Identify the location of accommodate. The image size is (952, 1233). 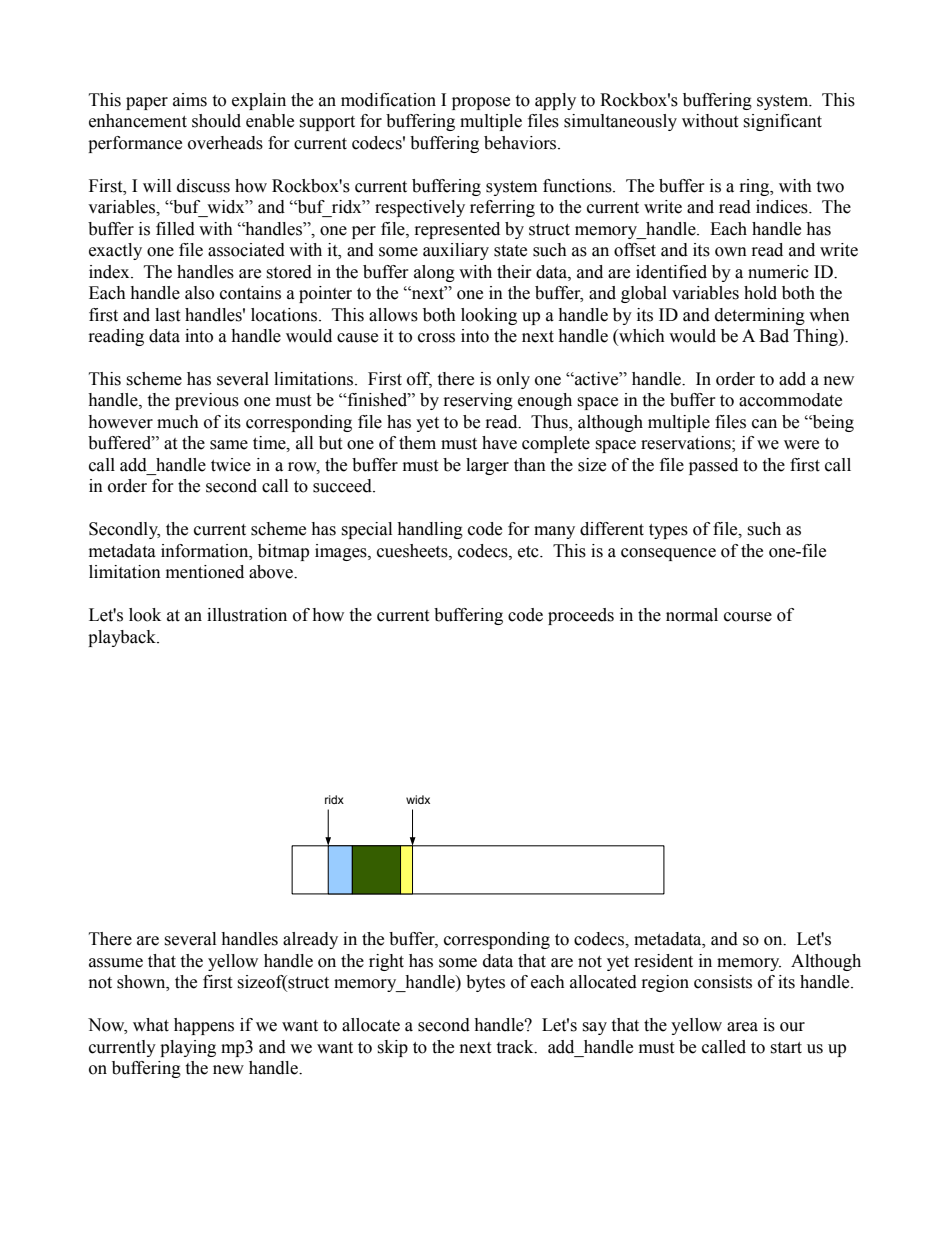
(790, 400).
